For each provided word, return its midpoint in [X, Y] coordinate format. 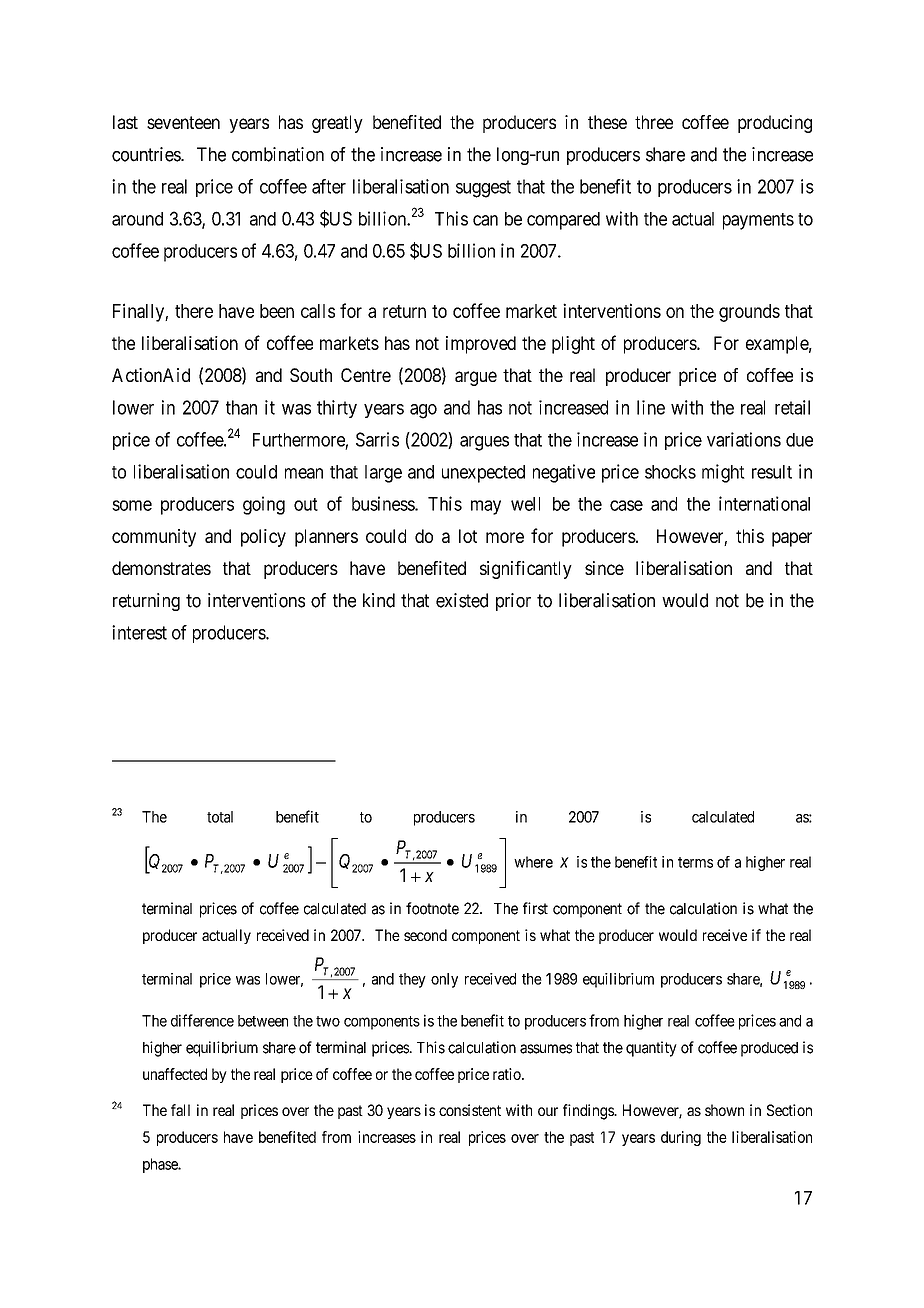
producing [775, 124]
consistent [470, 1110]
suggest [483, 189]
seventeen [183, 122]
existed [462, 600]
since [604, 568]
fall [180, 1110]
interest [139, 632]
